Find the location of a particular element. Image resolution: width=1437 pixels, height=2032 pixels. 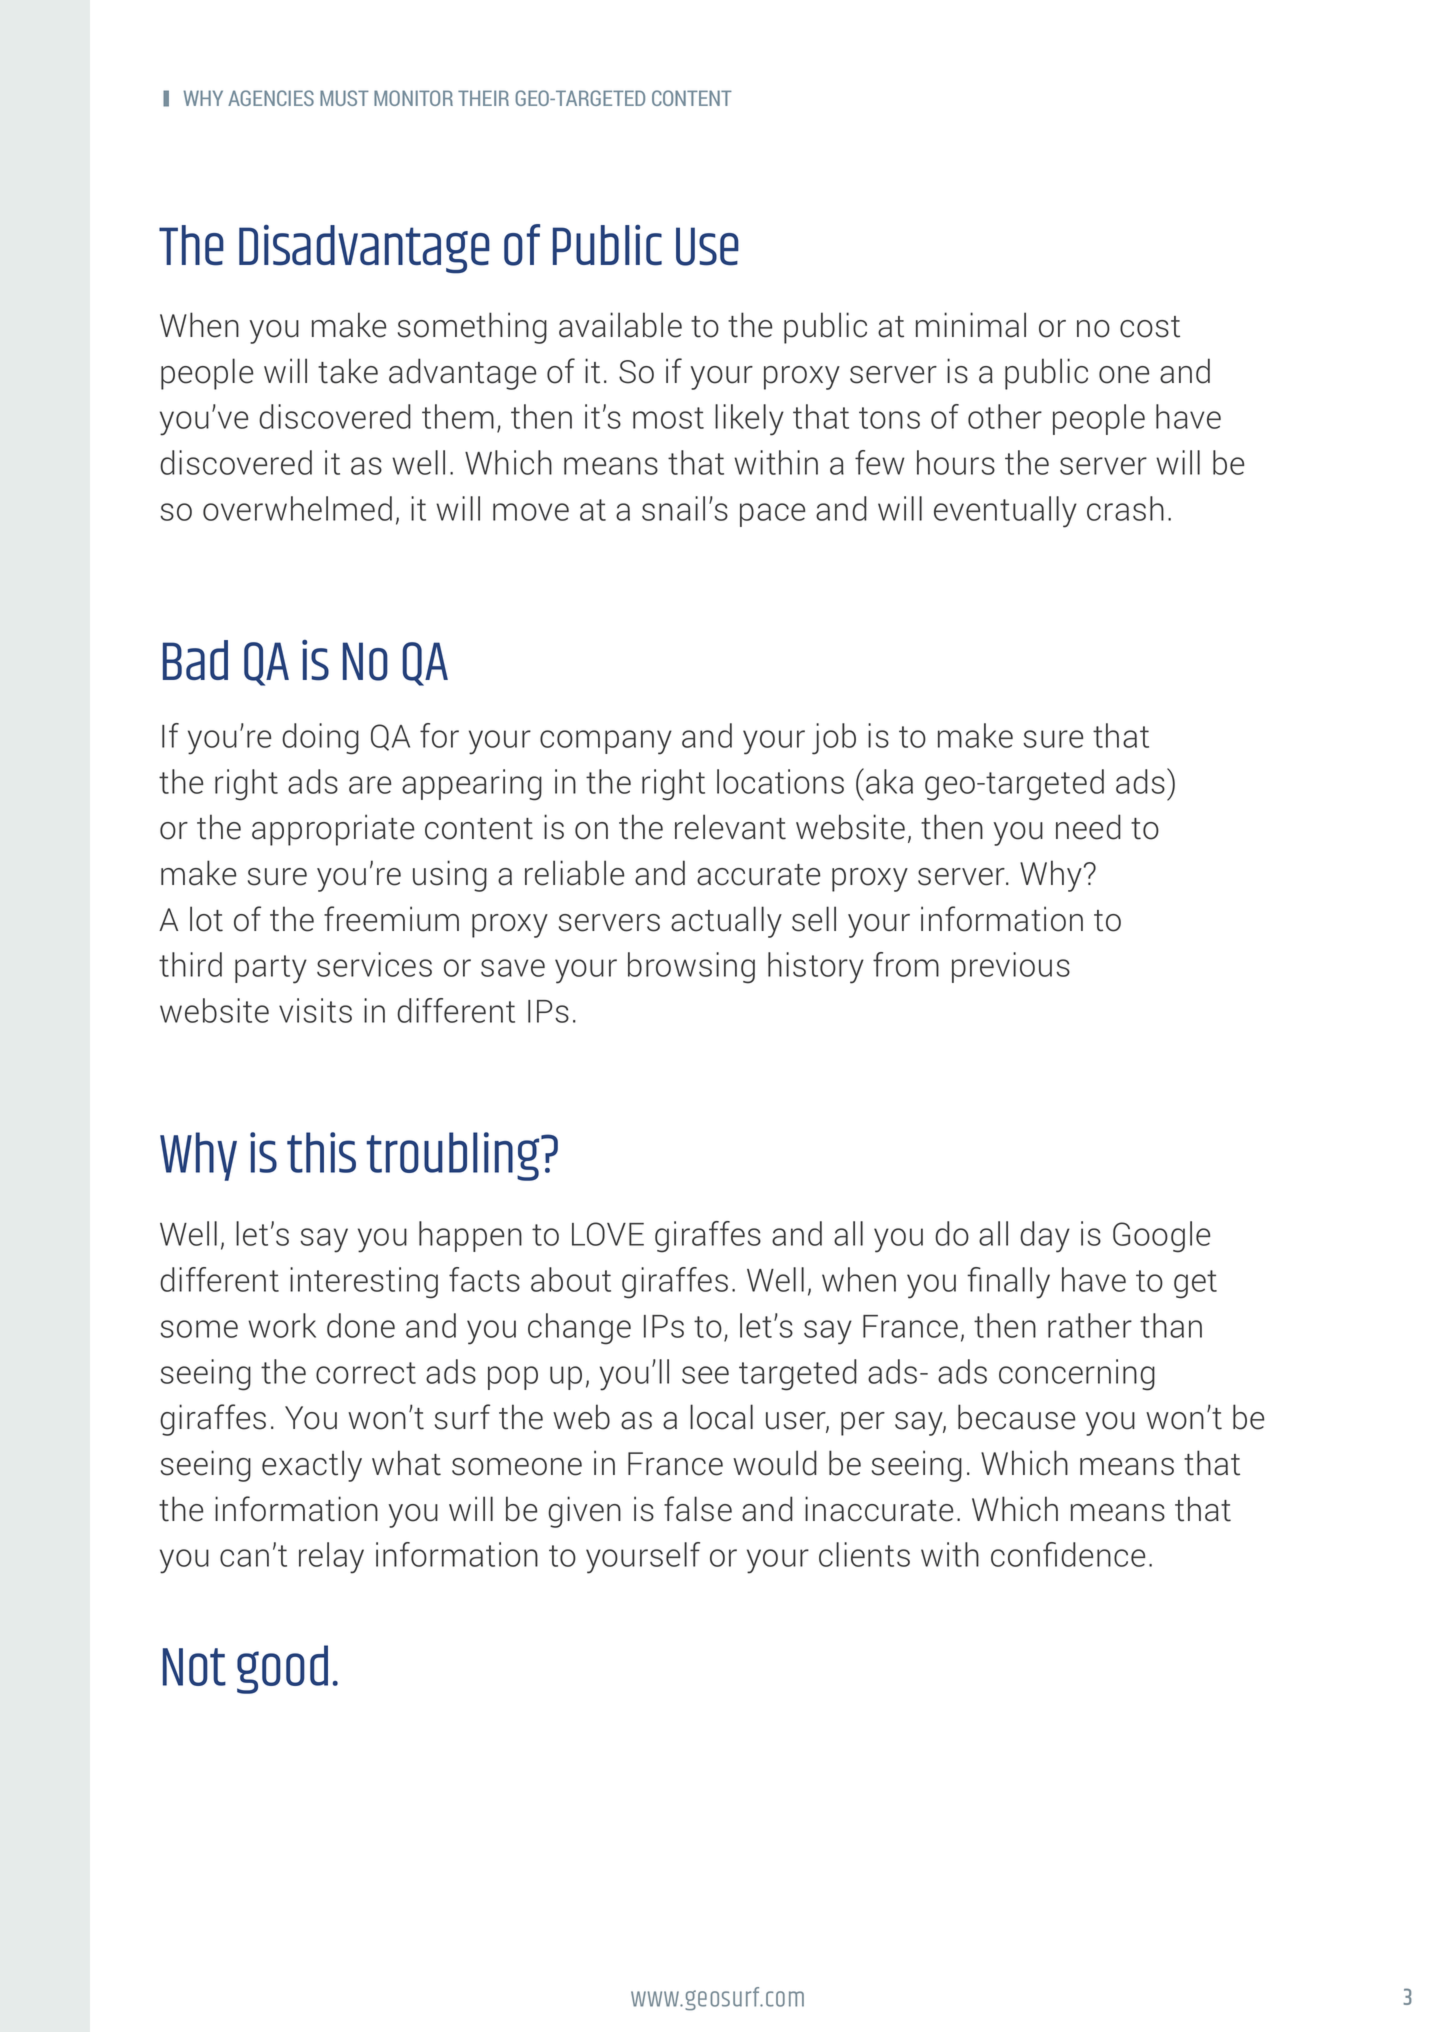

appropriate is located at coordinates (333, 830).
